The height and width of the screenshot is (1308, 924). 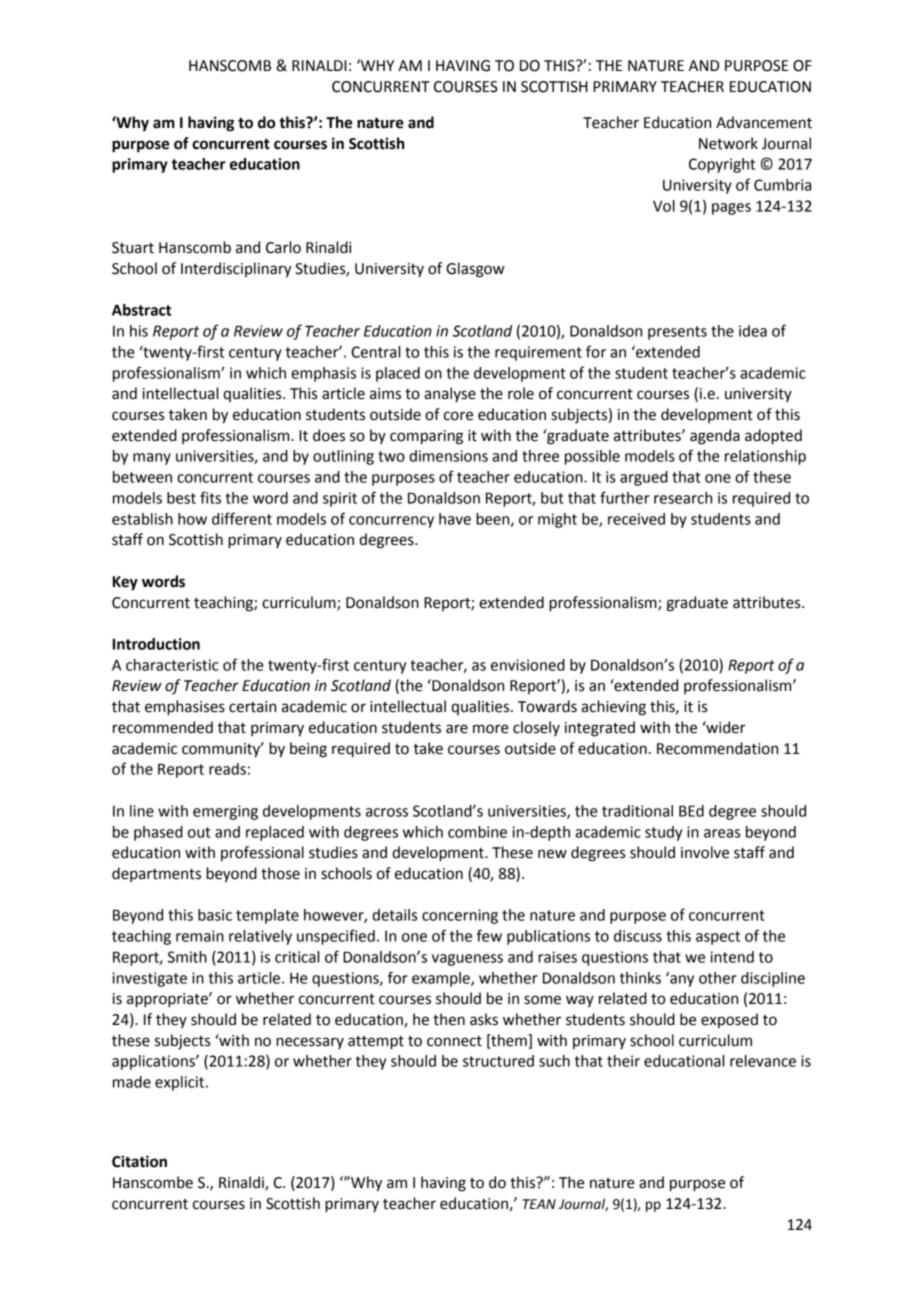 I want to click on explicit, so click(x=181, y=1083).
